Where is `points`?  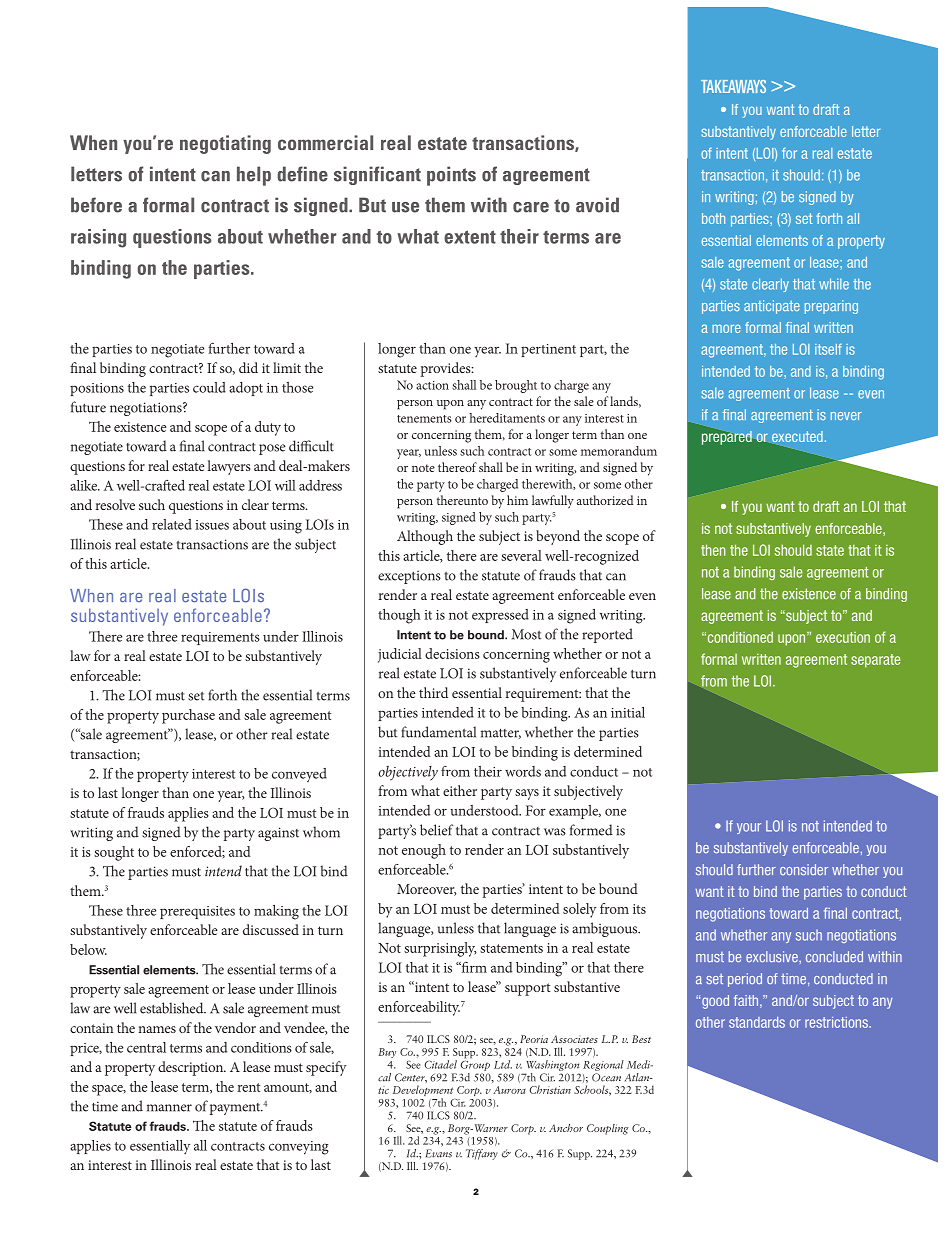
points is located at coordinates (451, 176).
